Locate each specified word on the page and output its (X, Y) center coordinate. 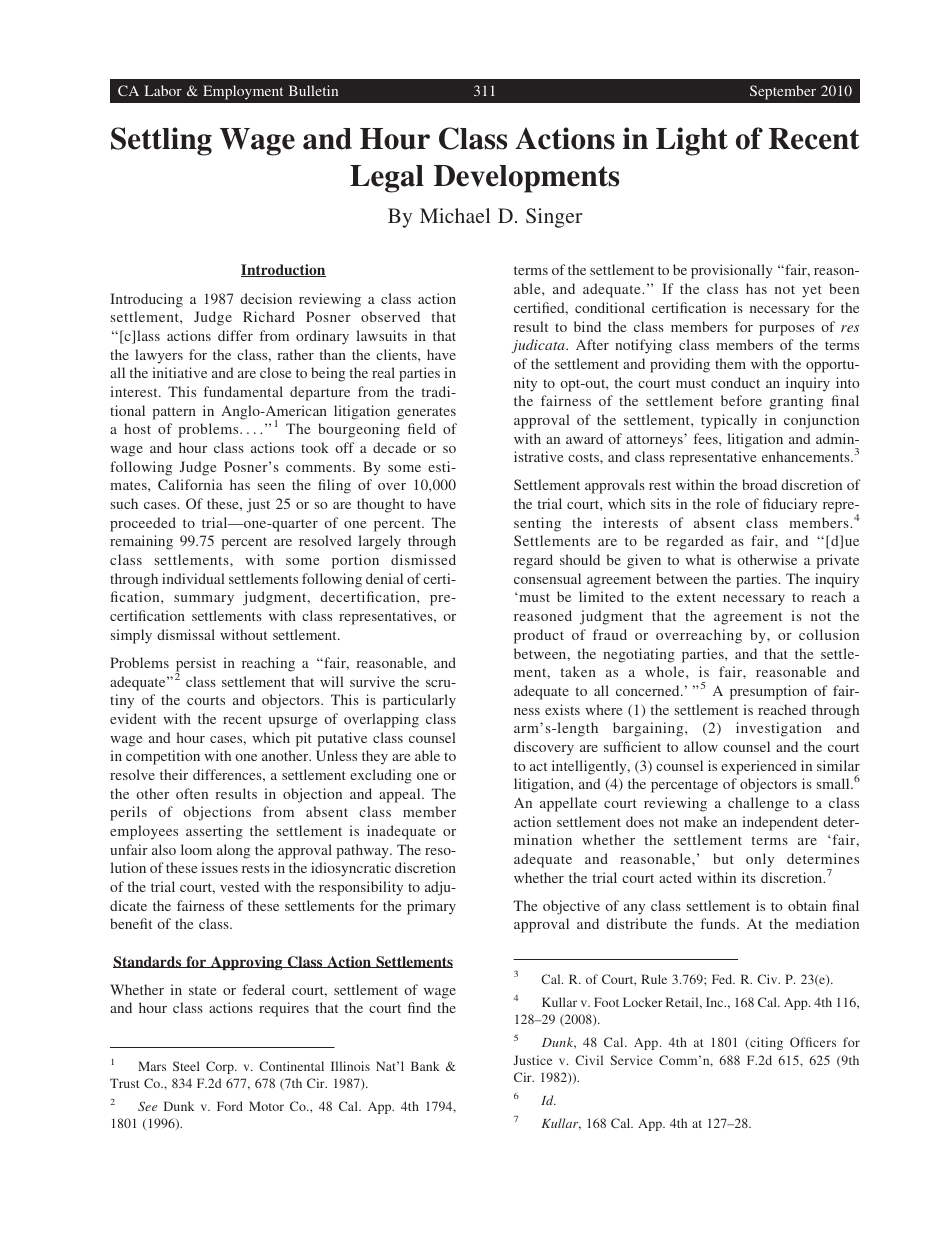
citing (765, 1043)
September (783, 92)
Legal (387, 179)
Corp (221, 1067)
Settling (161, 141)
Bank (425, 1066)
